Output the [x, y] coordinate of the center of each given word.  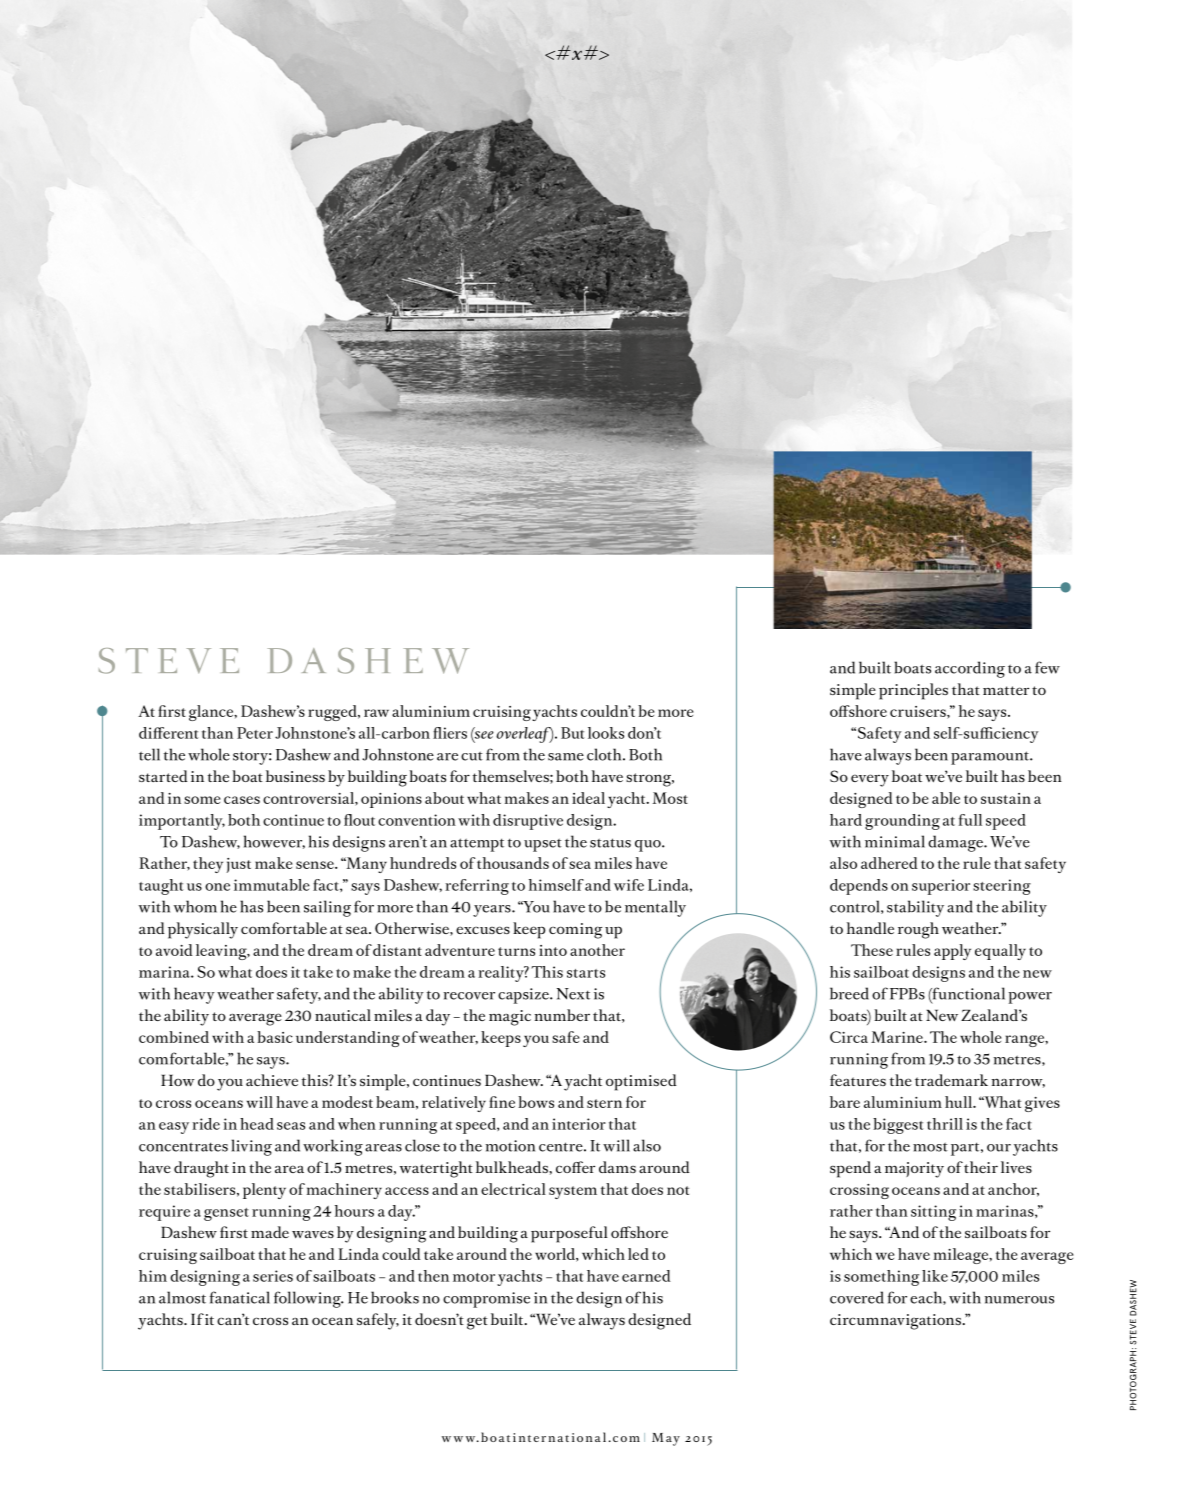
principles [913, 691]
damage [956, 843]
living [251, 1147]
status [610, 843]
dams [617, 1167]
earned [646, 1276]
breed [849, 993]
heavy [194, 995]
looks [606, 733]
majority [914, 1170]
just [239, 865]
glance [212, 713]
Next [573, 994]
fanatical [239, 1297]
